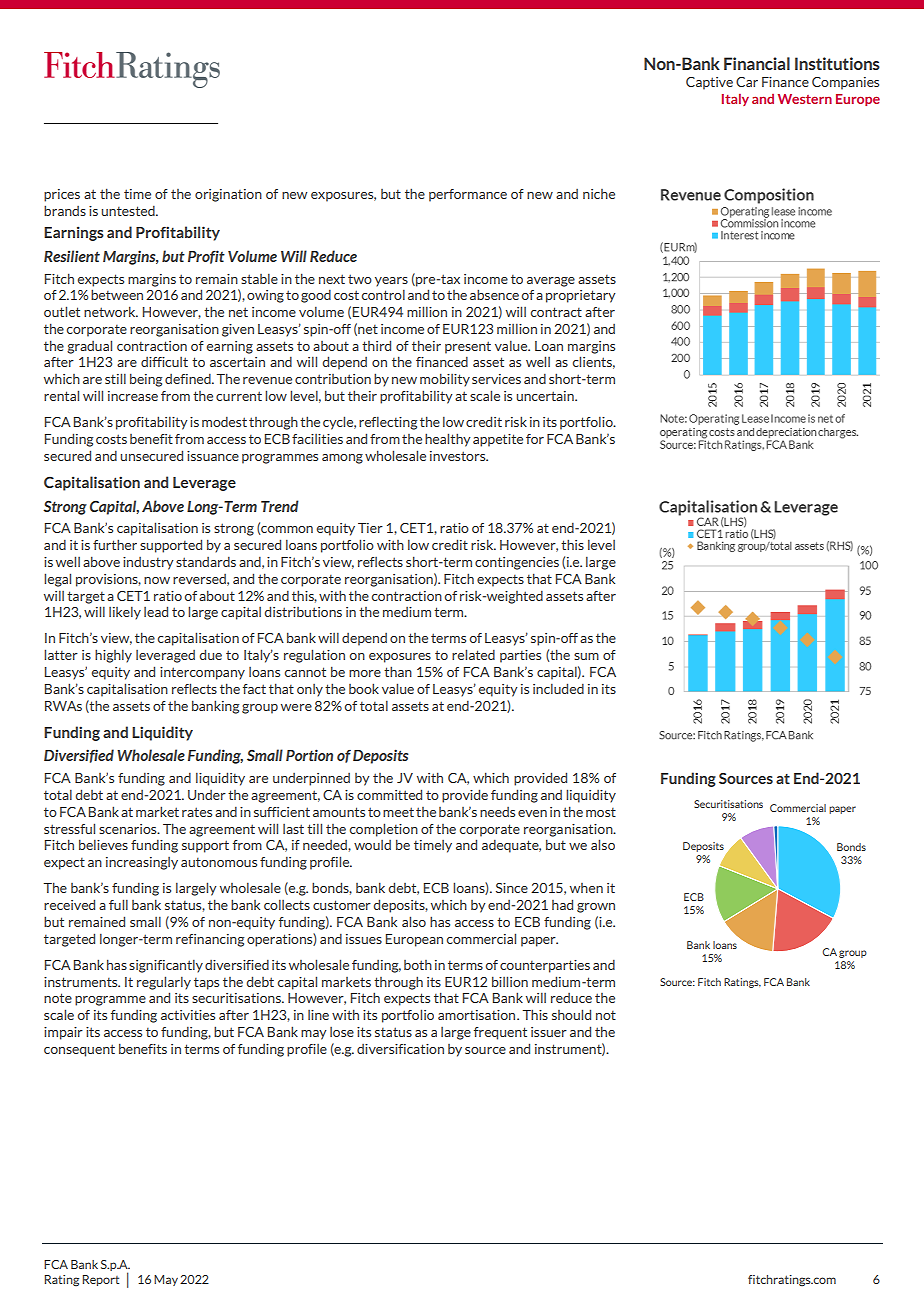  What do you see at coordinates (747, 82) in the image?
I see `Car` at bounding box center [747, 82].
